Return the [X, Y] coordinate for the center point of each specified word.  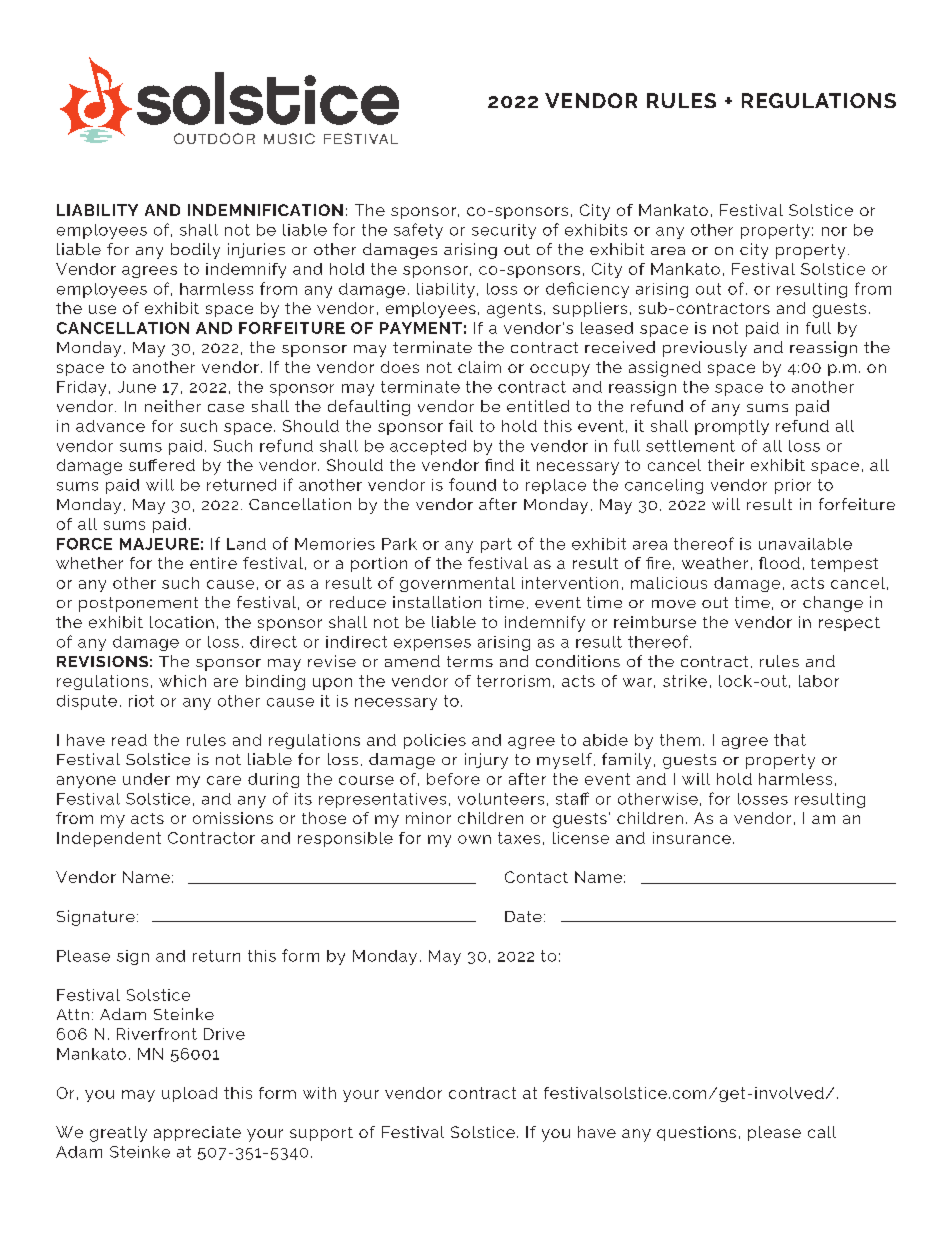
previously [705, 349]
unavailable [805, 544]
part [496, 545]
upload [189, 1094]
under [146, 779]
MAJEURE [159, 544]
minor [428, 818]
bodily [195, 251]
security [504, 231]
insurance [692, 838]
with [319, 1093]
